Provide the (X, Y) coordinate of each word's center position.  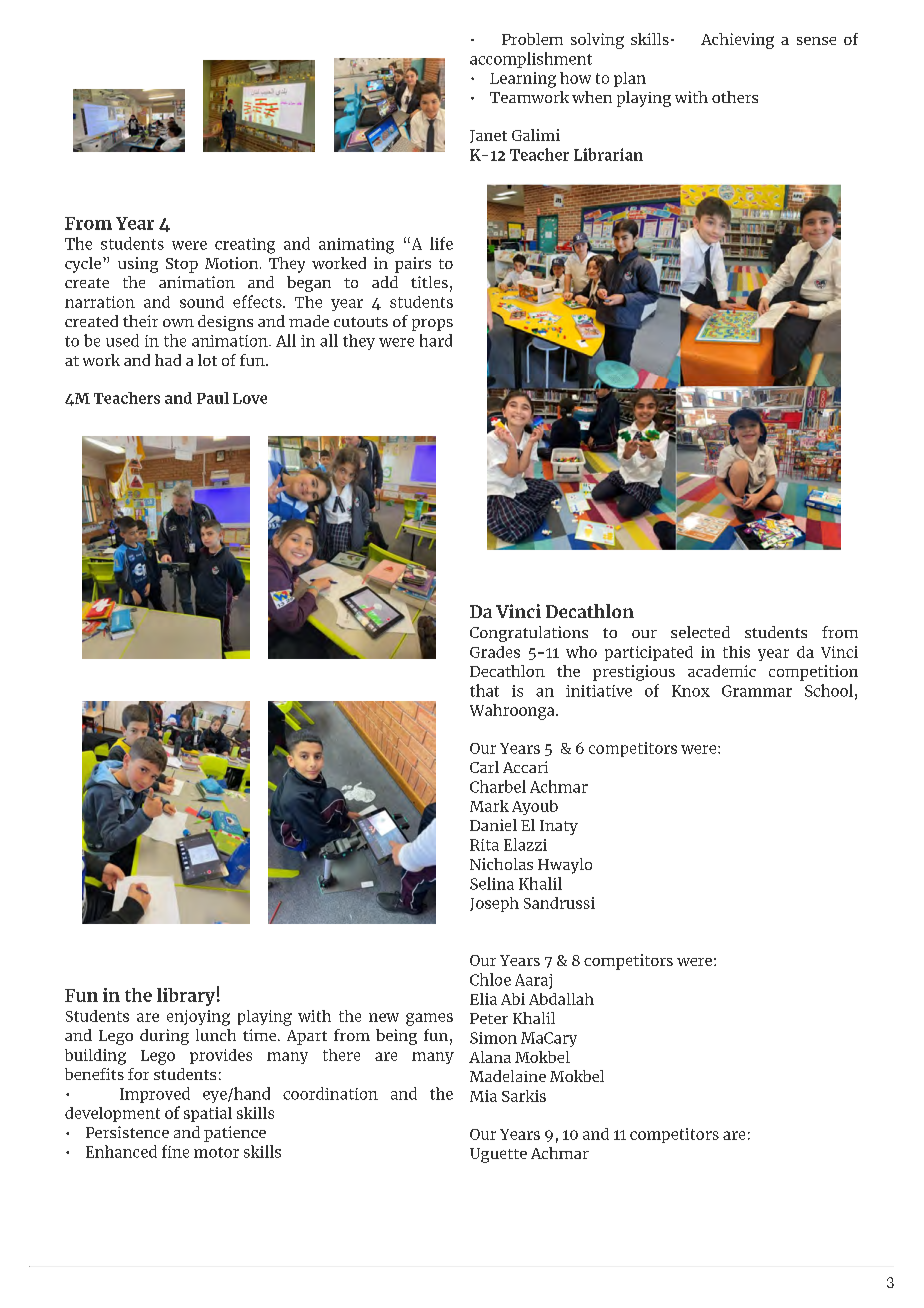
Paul (213, 398)
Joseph (494, 904)
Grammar (757, 691)
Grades (495, 652)
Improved (155, 1095)
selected (700, 632)
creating (245, 246)
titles (429, 282)
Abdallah (561, 999)
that (484, 690)
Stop (182, 265)
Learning (523, 80)
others (735, 97)
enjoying (198, 1018)
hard (436, 340)
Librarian (608, 154)
